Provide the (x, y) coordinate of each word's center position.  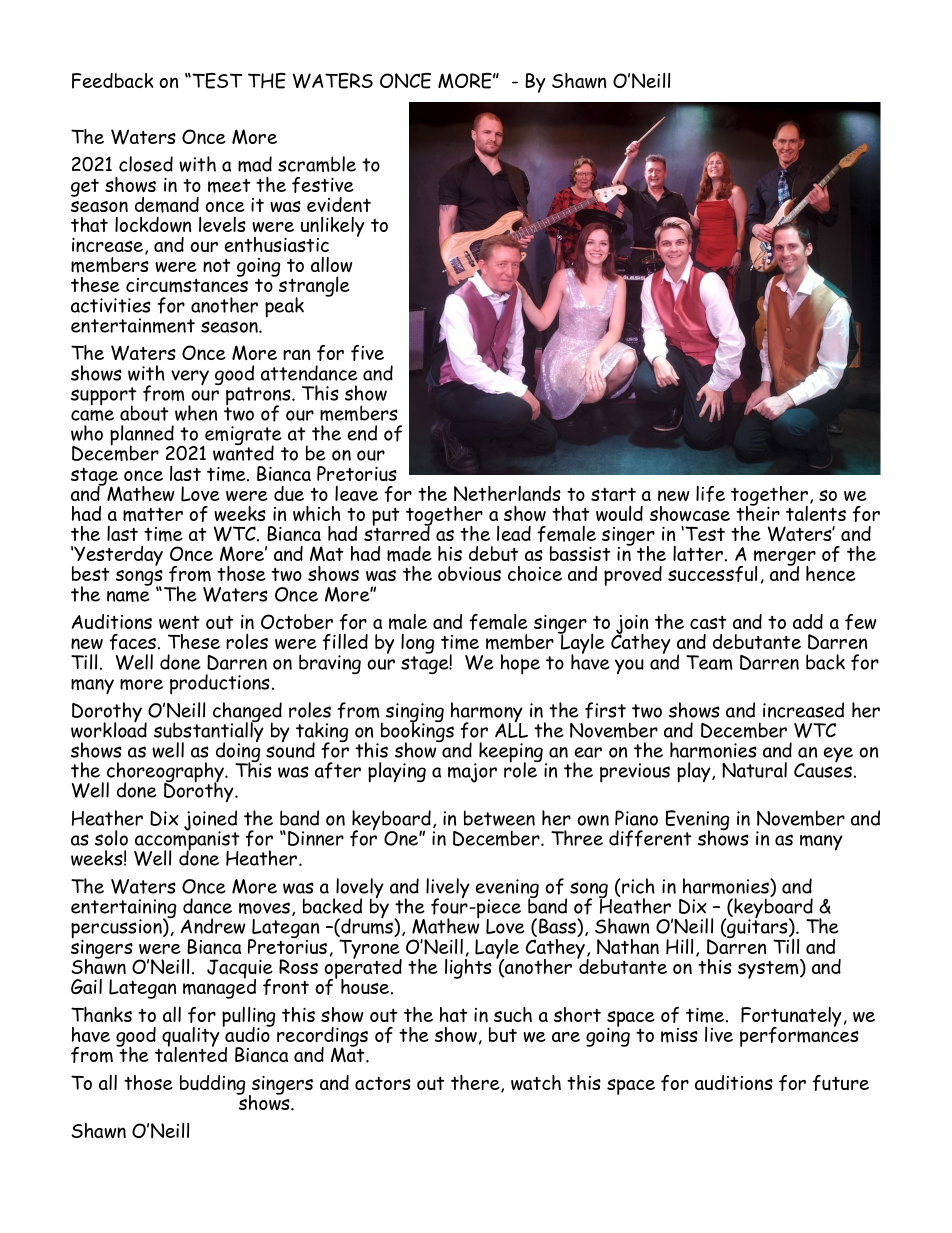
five (367, 353)
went (179, 622)
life (710, 494)
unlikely (333, 228)
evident (339, 204)
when (196, 413)
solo (111, 838)
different (650, 838)
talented (191, 1053)
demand (167, 205)
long (418, 644)
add (808, 621)
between (499, 818)
